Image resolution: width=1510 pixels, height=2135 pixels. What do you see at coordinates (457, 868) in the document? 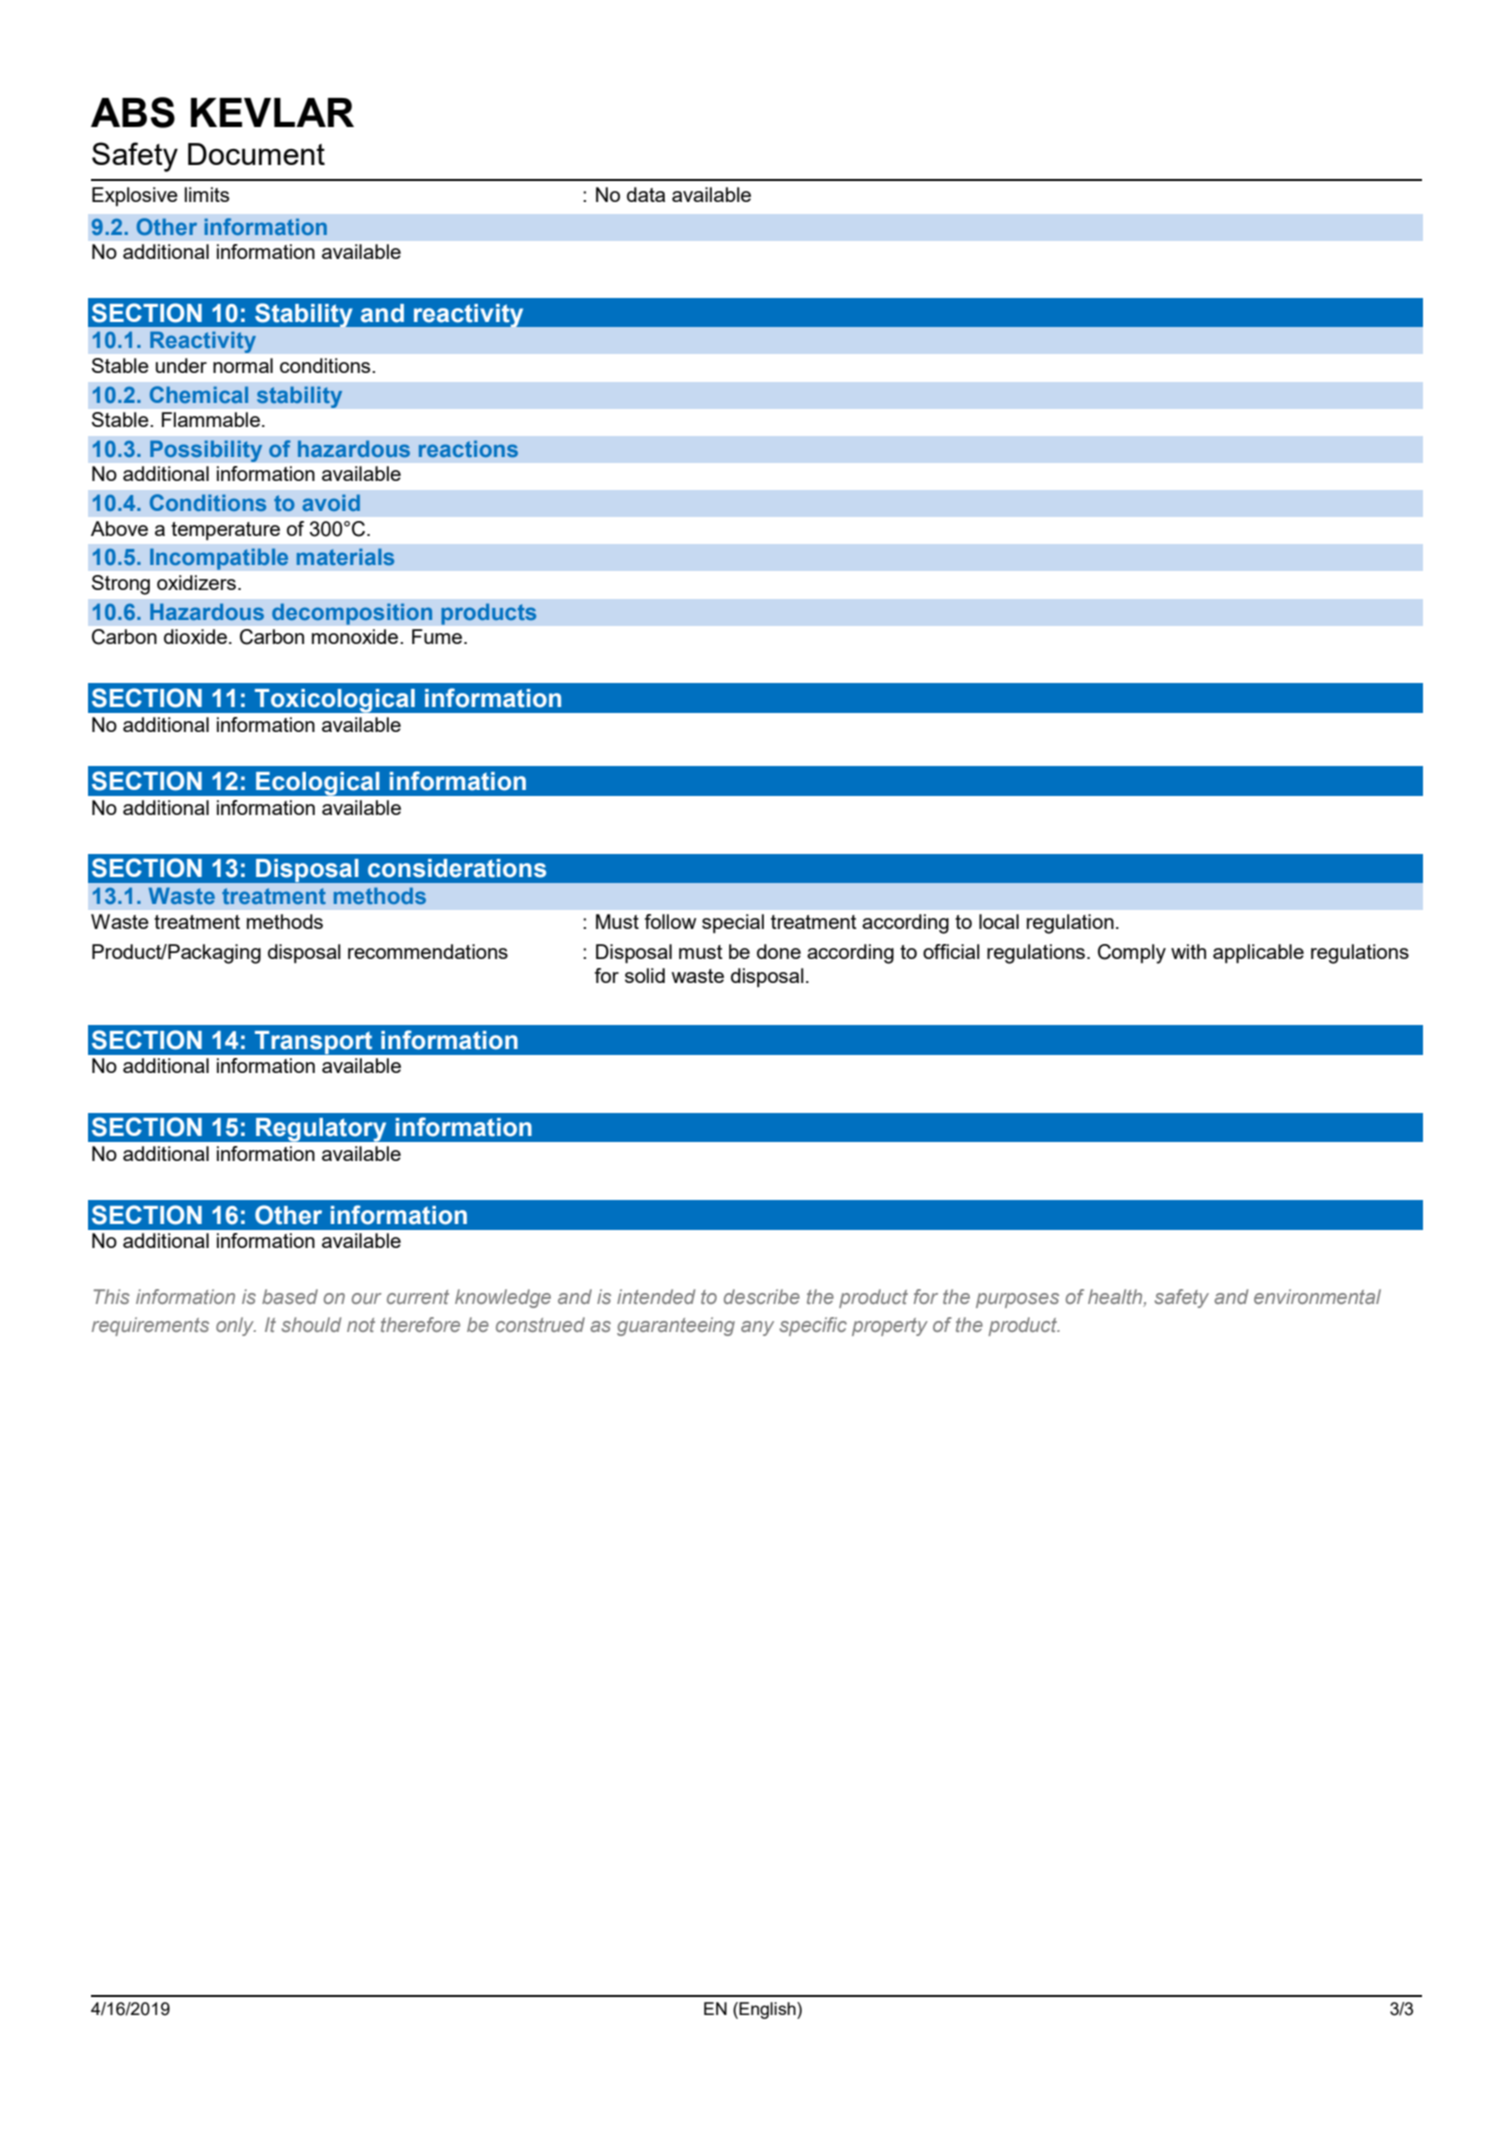
I see `considerations` at bounding box center [457, 868].
